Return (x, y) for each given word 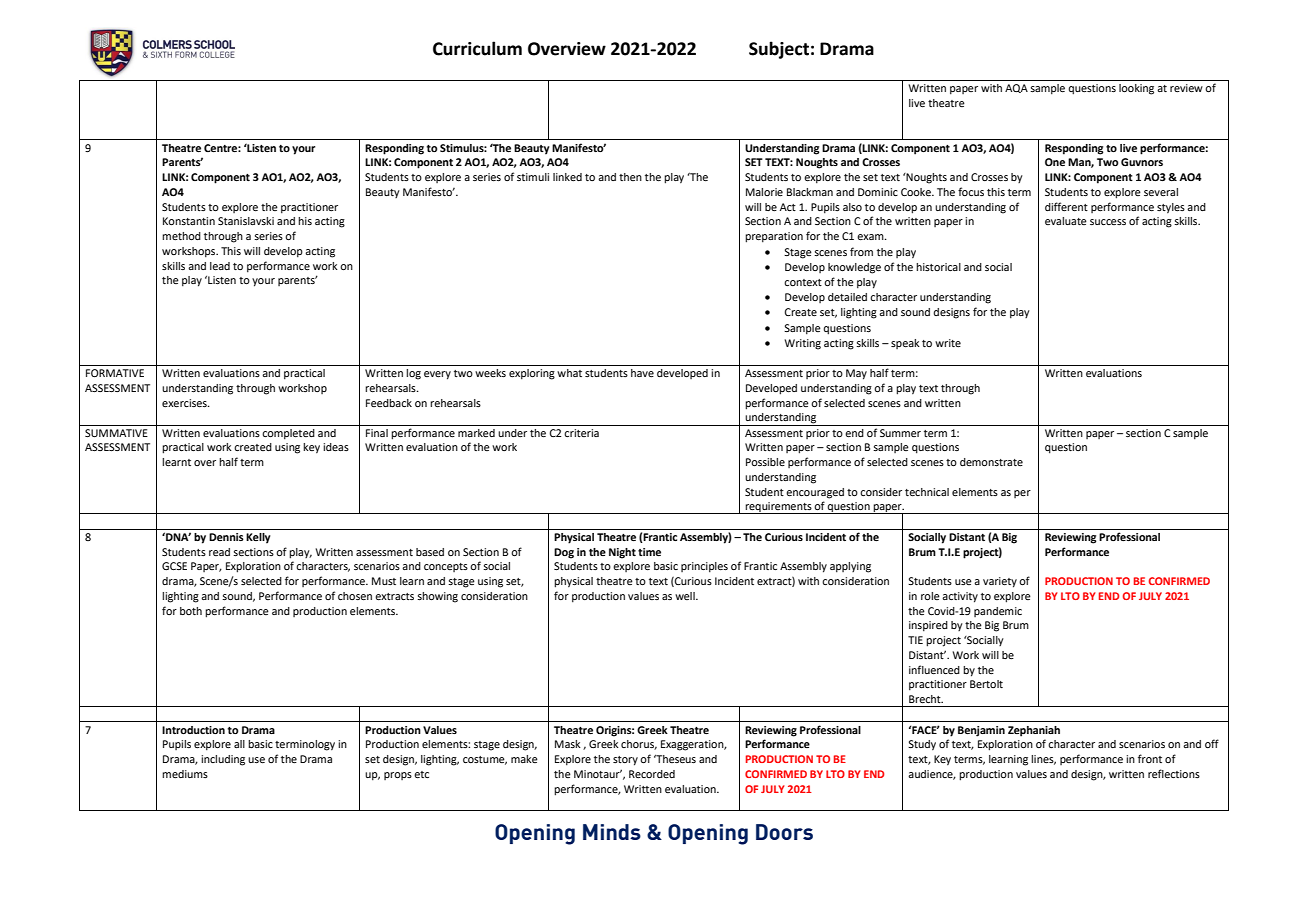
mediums (185, 774)
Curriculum (477, 48)
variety (1000, 582)
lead (220, 266)
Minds (612, 832)
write (948, 343)
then (630, 177)
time (649, 552)
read (219, 552)
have (642, 373)
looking (1136, 89)
